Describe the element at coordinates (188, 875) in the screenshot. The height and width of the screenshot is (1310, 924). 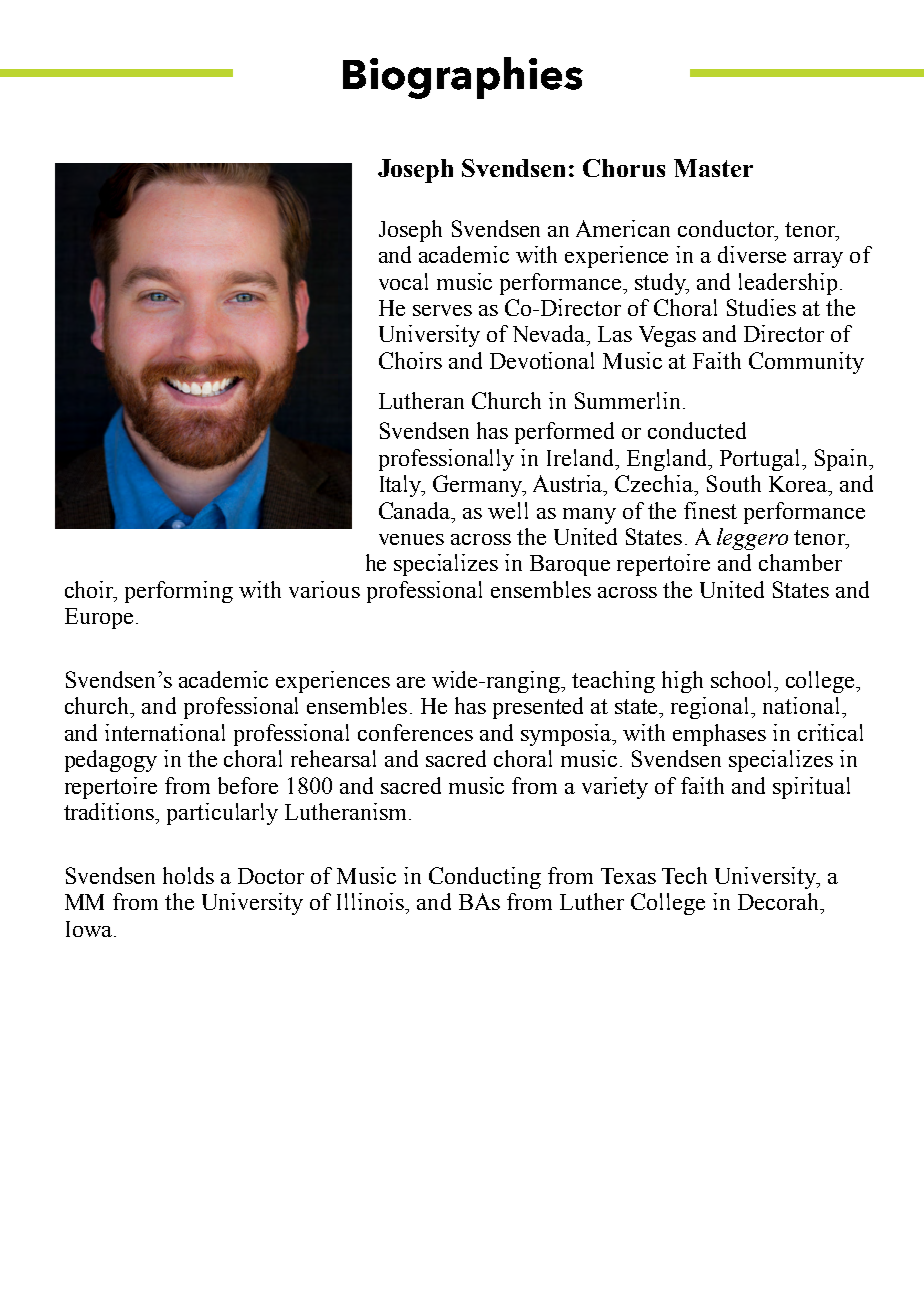
I see `holds` at that location.
